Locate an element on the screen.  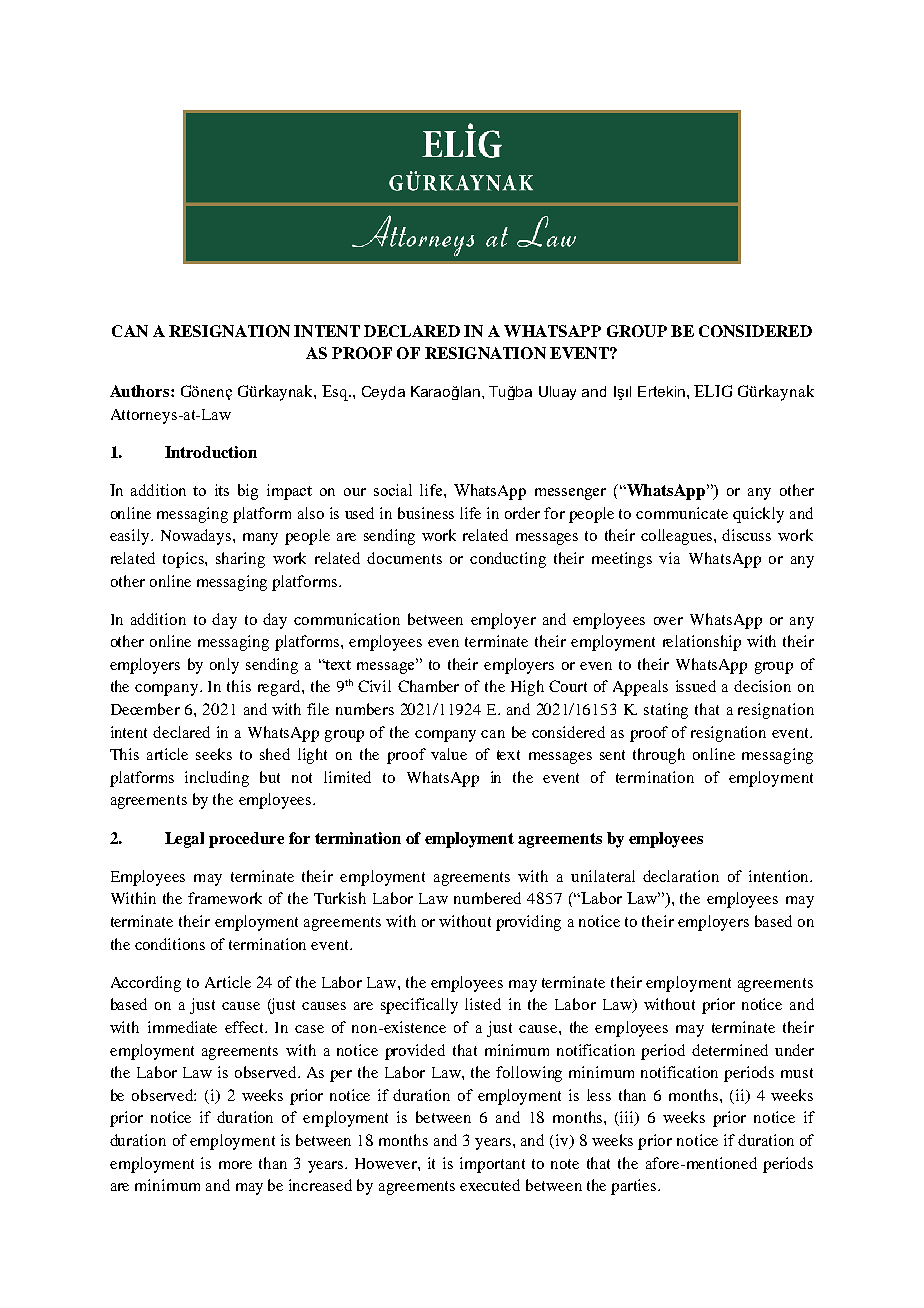
immediate is located at coordinates (182, 1027).
